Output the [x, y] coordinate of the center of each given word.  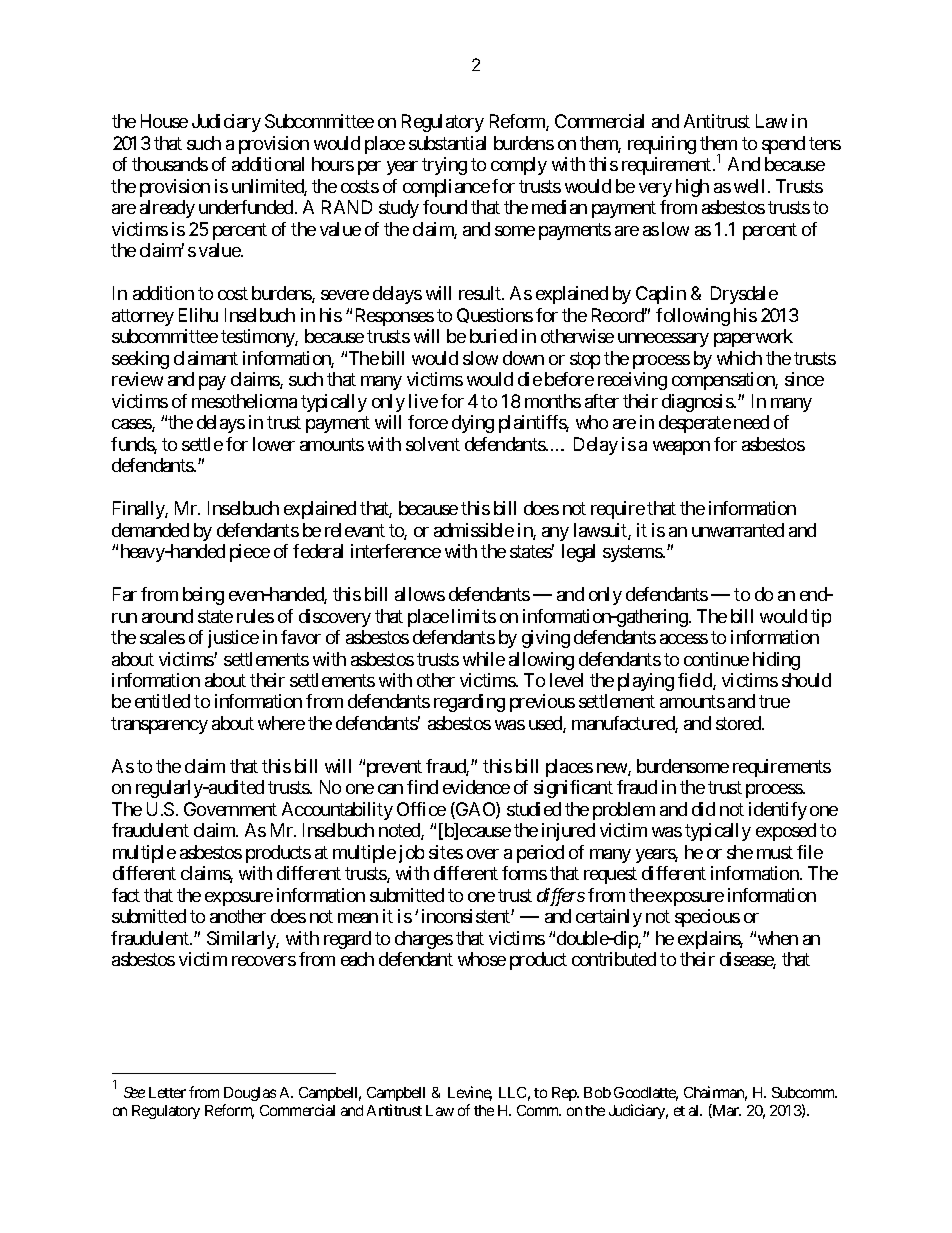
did [703, 809]
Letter [167, 1092]
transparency [159, 725]
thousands [170, 164]
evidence [476, 787]
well [749, 186]
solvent [433, 444]
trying [444, 166]
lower [274, 444]
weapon [681, 448]
